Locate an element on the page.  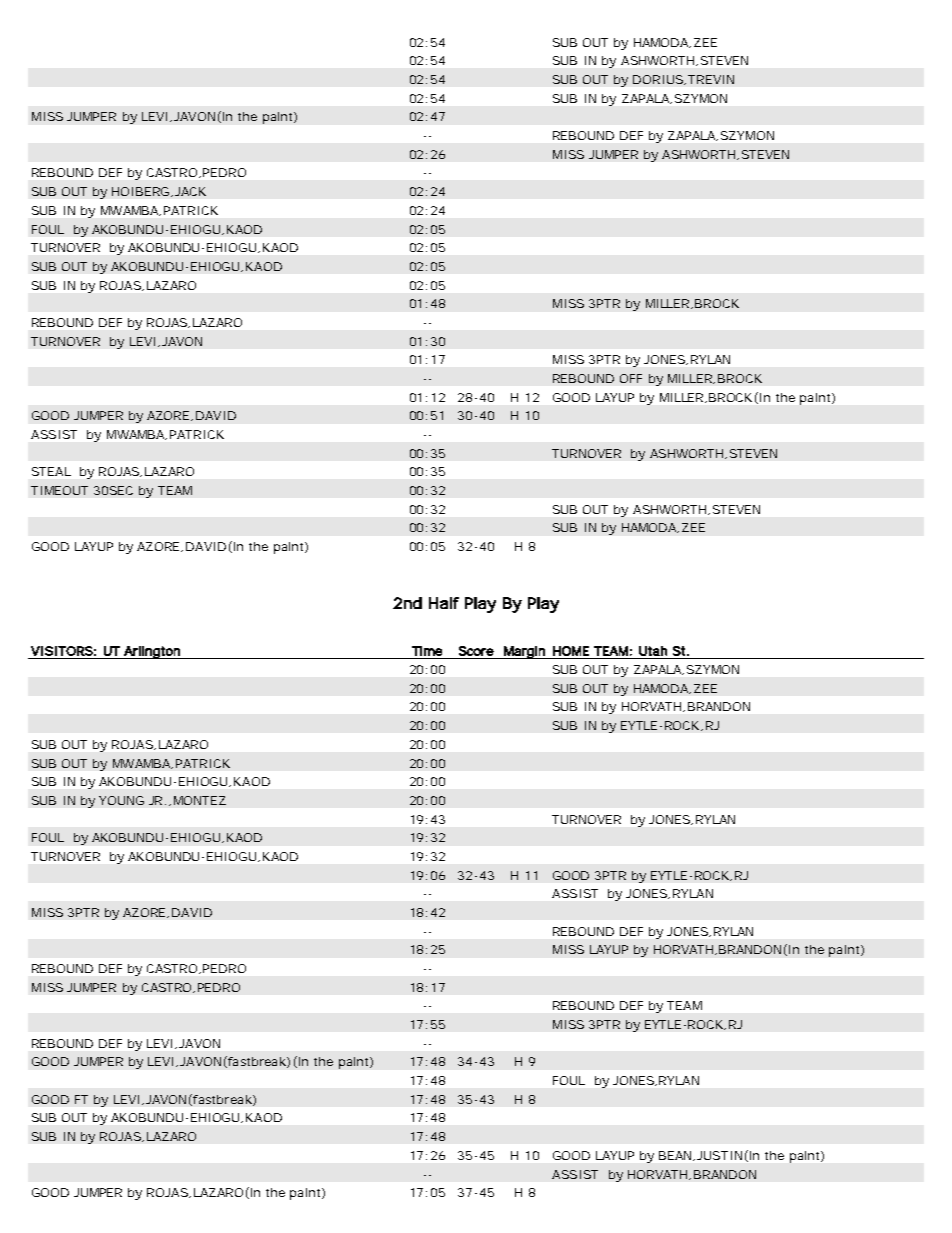
OFF is located at coordinates (631, 378).
